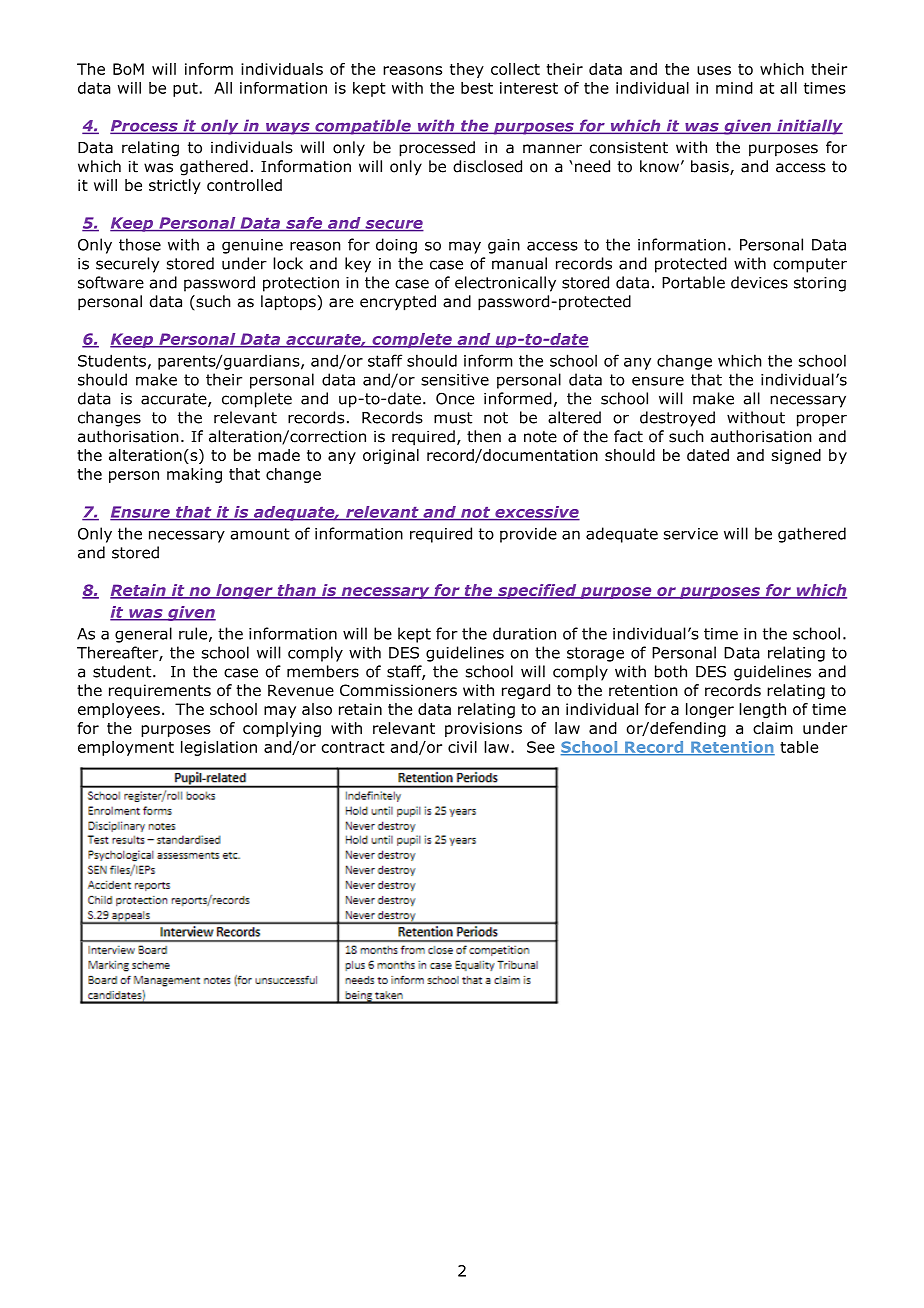  I want to click on best, so click(477, 88).
